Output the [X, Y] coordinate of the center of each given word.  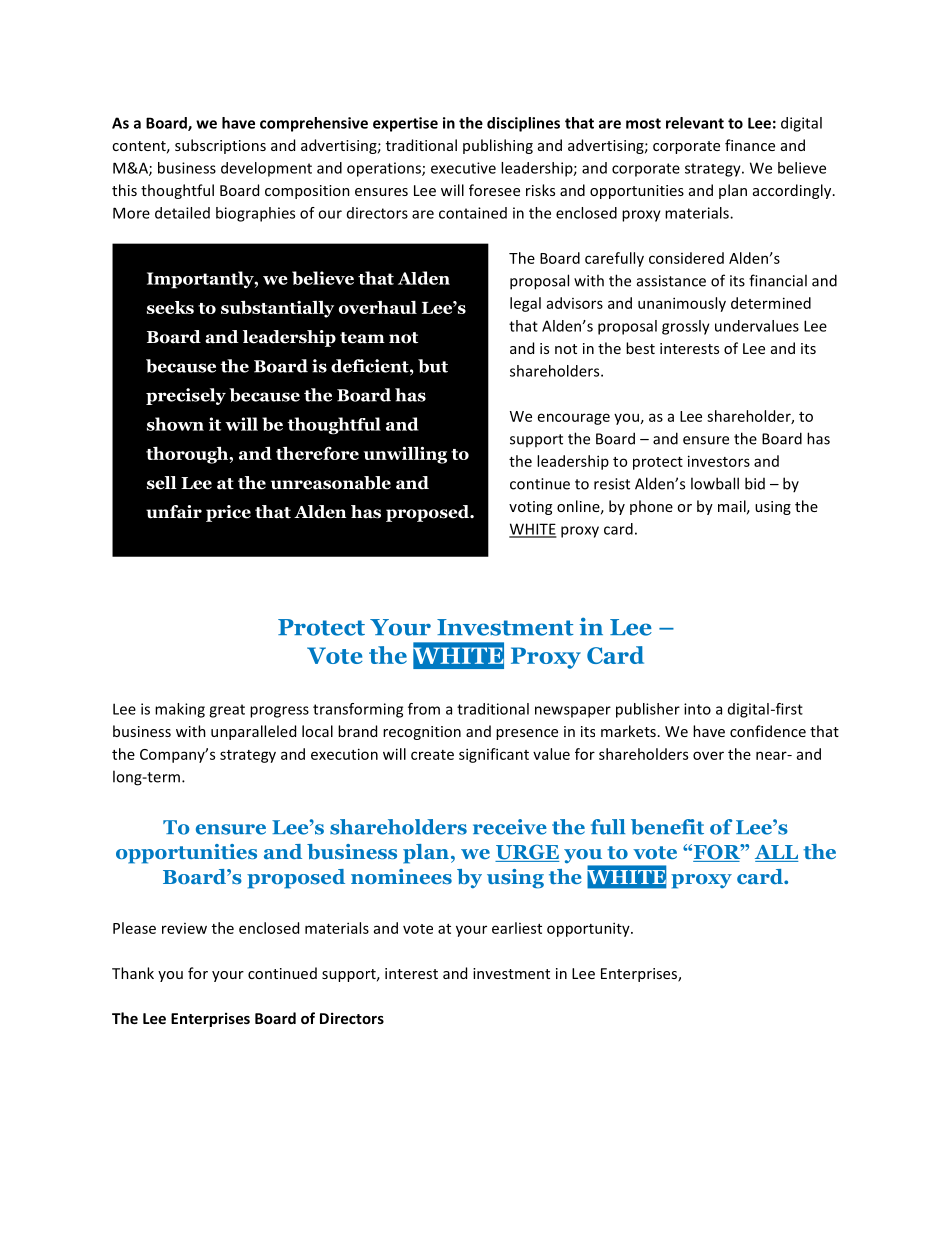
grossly [686, 327]
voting [530, 508]
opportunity [589, 929]
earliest [517, 928]
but [433, 366]
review [184, 928]
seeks [170, 307]
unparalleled [253, 732]
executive [463, 168]
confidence [768, 731]
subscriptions [220, 146]
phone [651, 507]
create [432, 755]
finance [750, 145]
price [228, 513]
